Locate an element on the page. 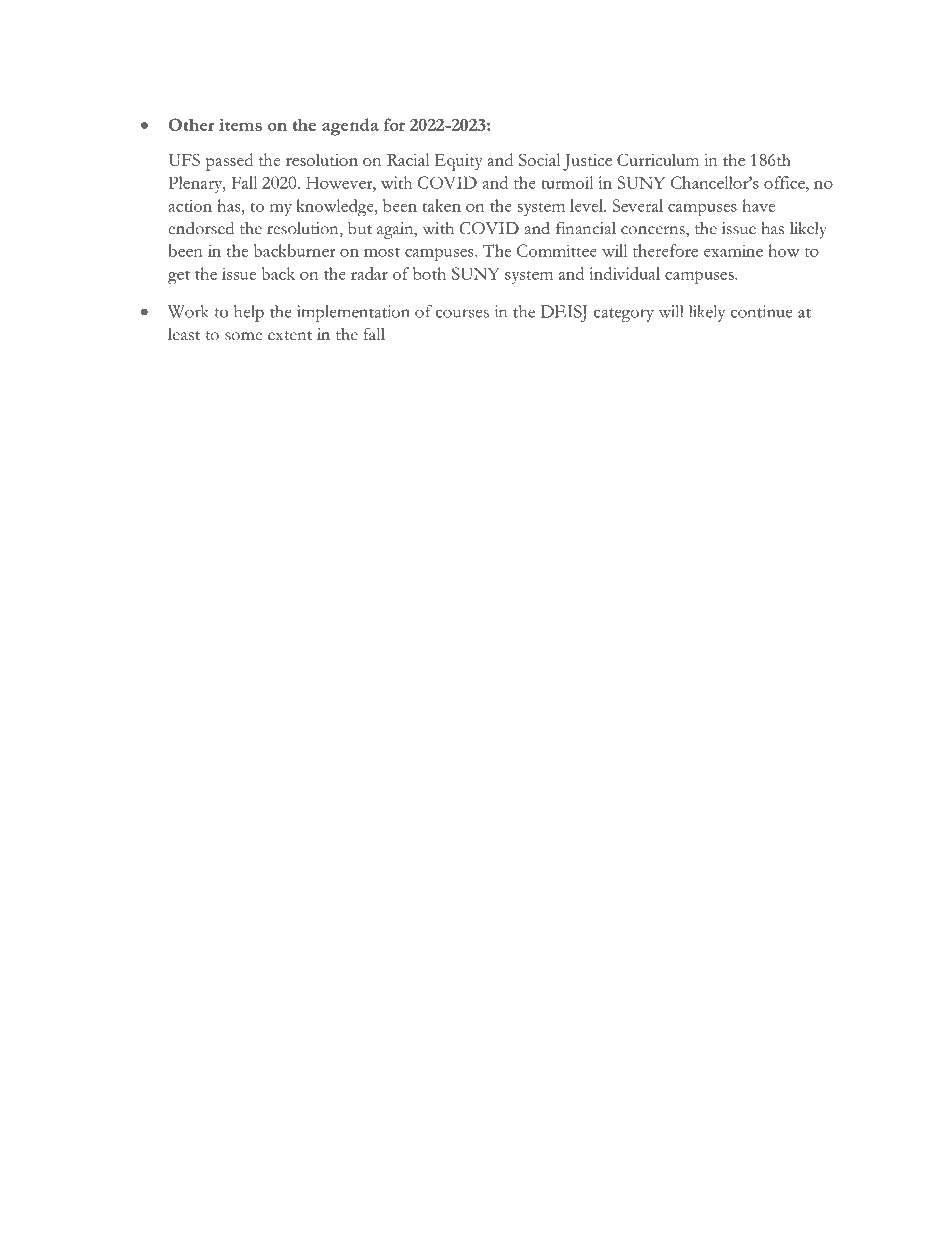 This image has height=1233, width=952. individual is located at coordinates (624, 273).
